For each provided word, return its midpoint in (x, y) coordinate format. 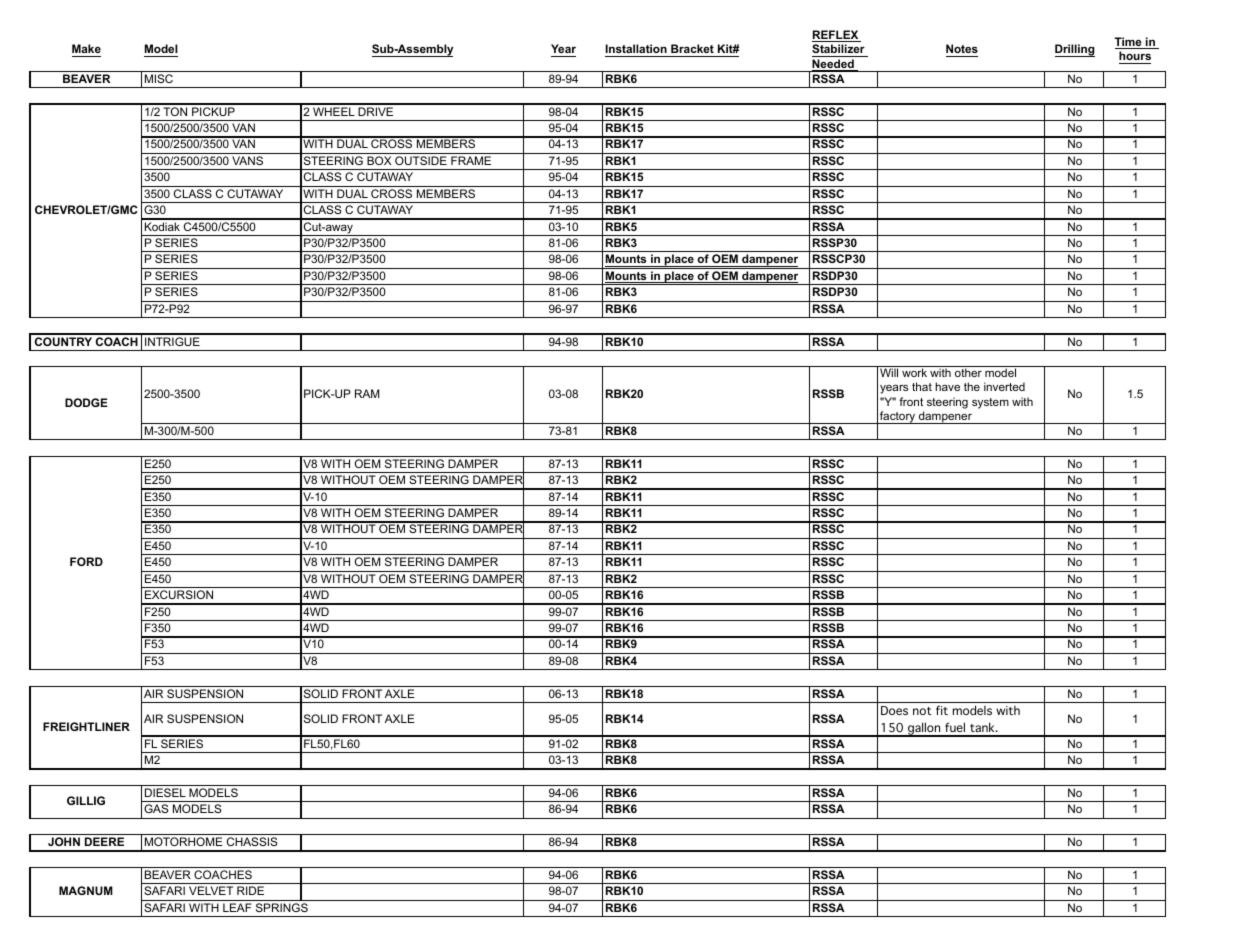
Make (86, 48)
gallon (924, 729)
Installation (636, 48)
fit (942, 710)
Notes (962, 48)
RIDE (250, 890)
